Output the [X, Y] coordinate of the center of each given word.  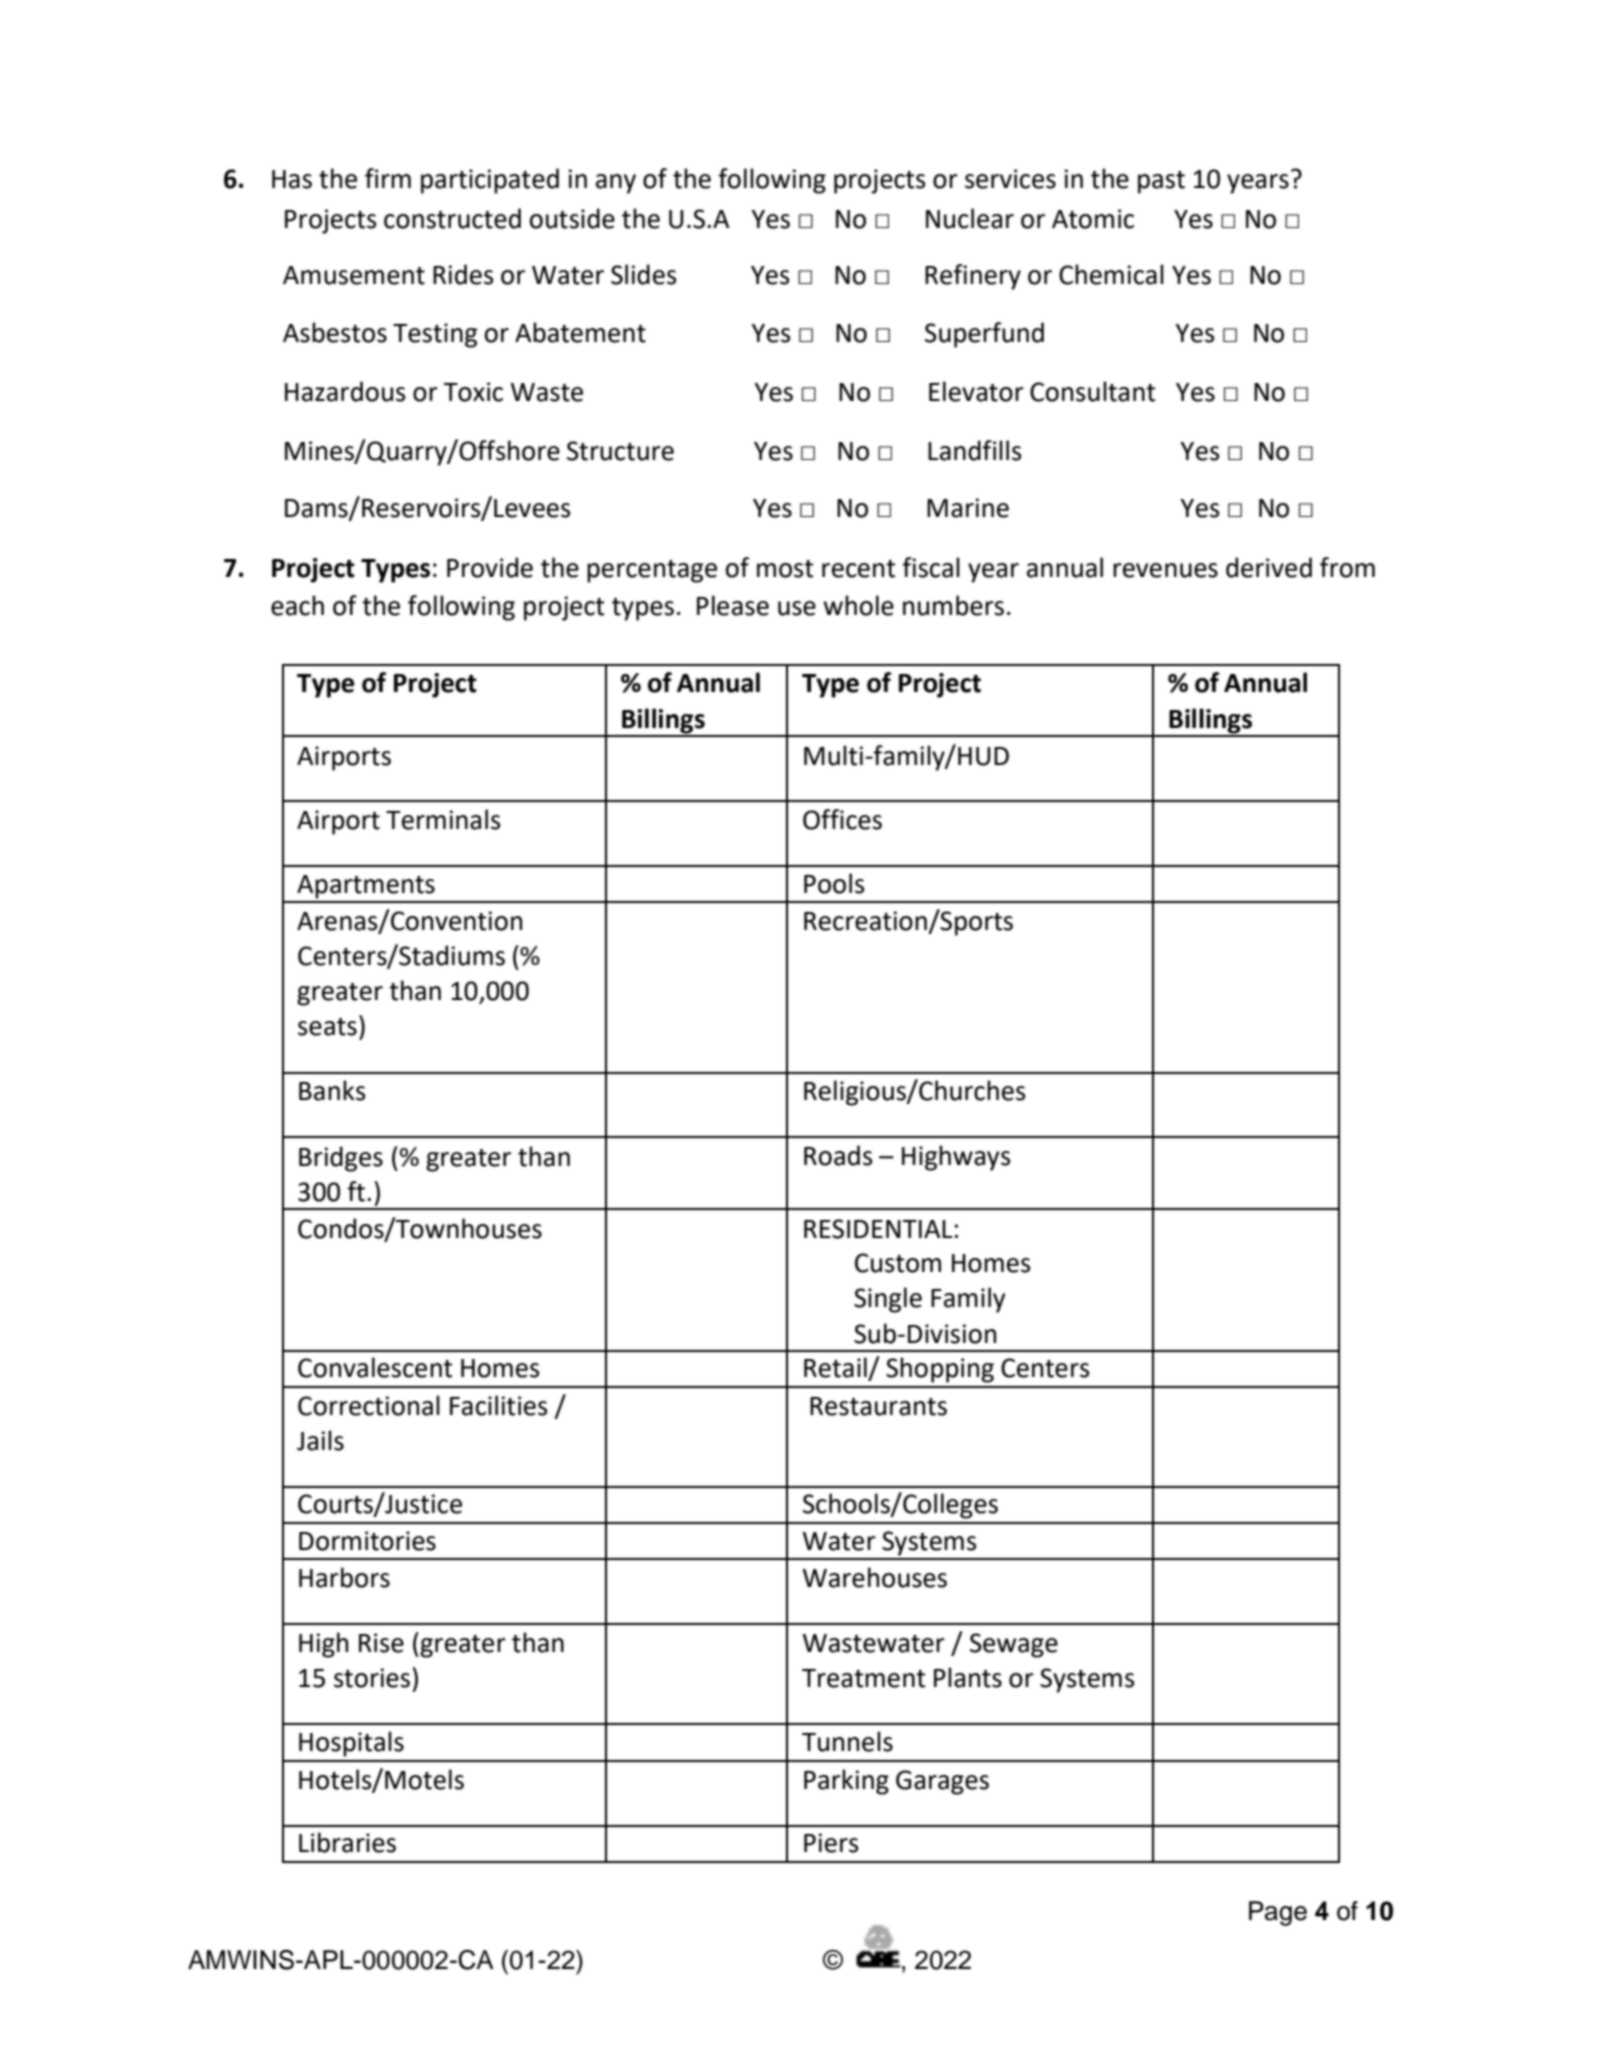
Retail [836, 1368]
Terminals [443, 819]
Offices [842, 819]
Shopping [940, 1370]
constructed [452, 218]
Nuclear [970, 218]
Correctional [369, 1405]
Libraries [347, 1842]
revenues [1165, 570]
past [1161, 182]
